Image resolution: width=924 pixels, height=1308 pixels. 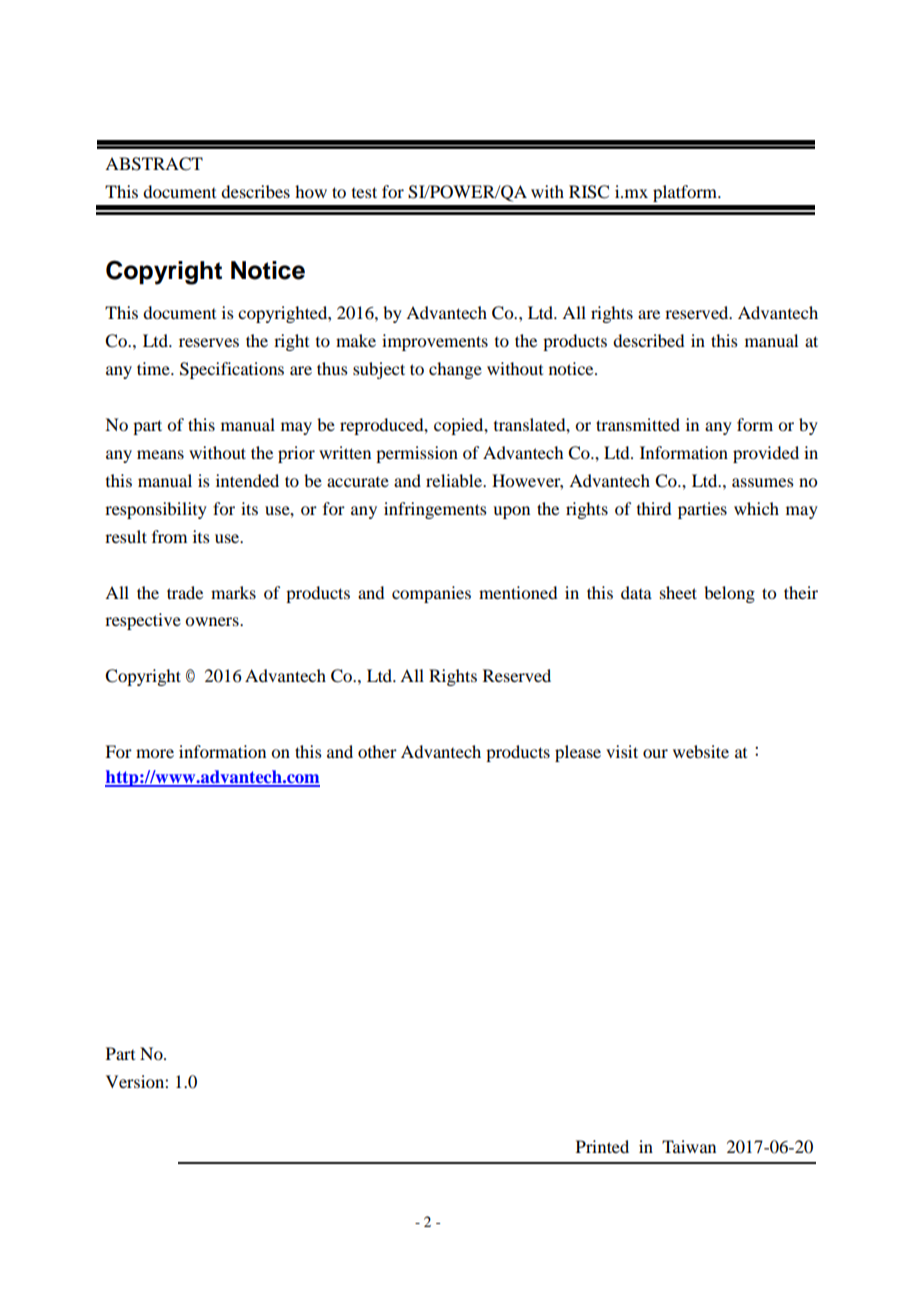 What do you see at coordinates (255, 191) in the page?
I see `describes` at bounding box center [255, 191].
